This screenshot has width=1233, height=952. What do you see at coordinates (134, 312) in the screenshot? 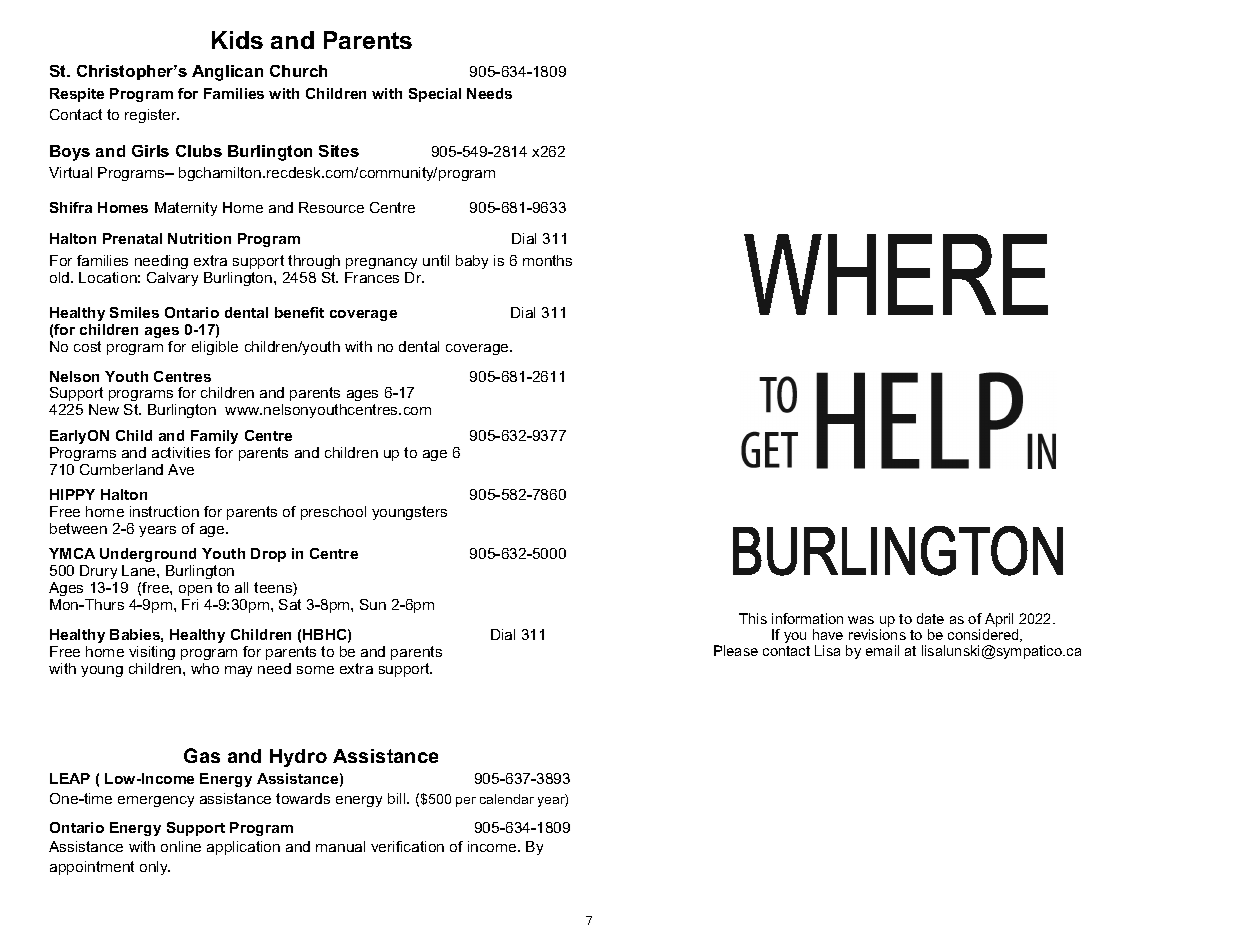
I see `Smiles` at bounding box center [134, 312].
